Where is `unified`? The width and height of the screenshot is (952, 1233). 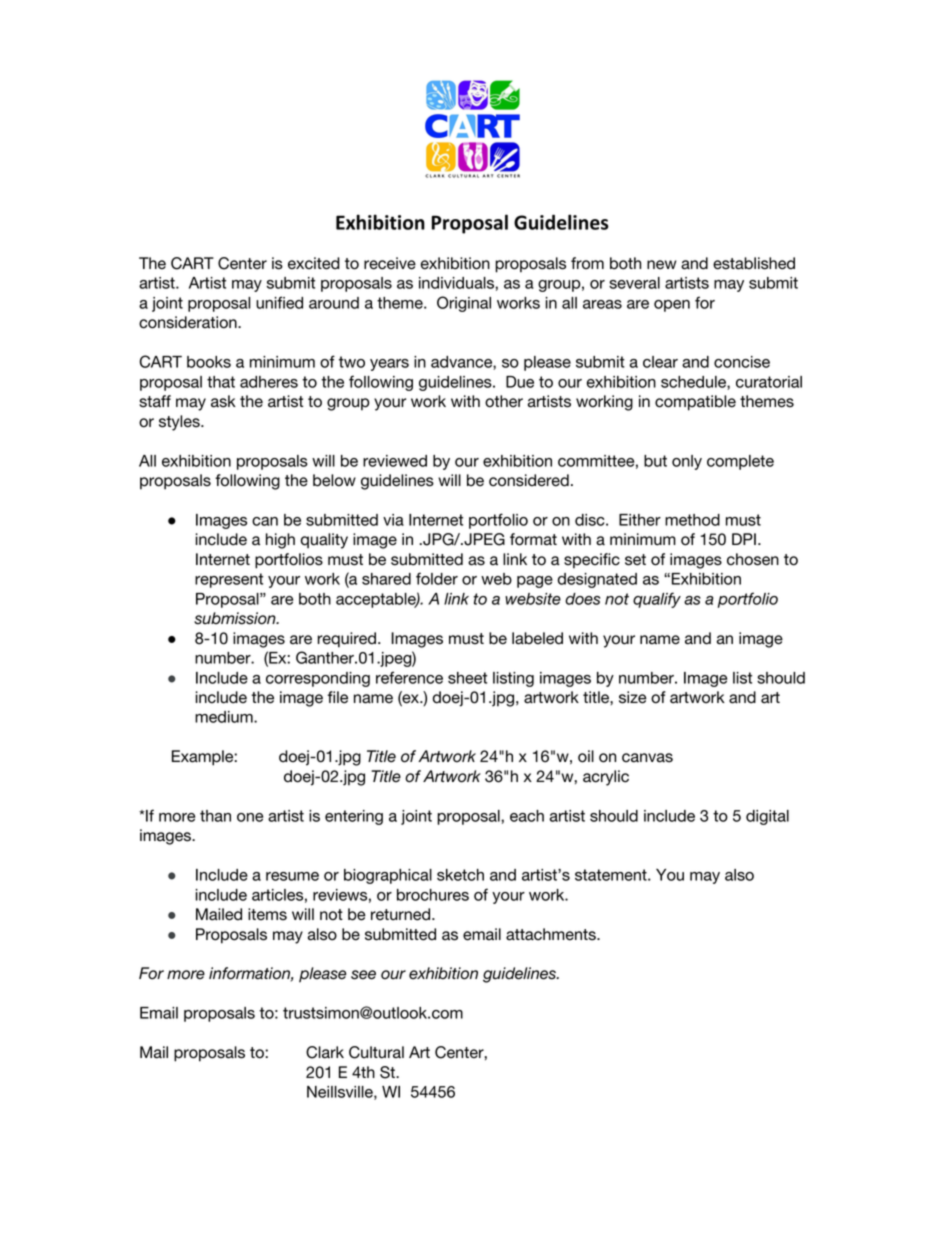 unified is located at coordinates (279, 302).
